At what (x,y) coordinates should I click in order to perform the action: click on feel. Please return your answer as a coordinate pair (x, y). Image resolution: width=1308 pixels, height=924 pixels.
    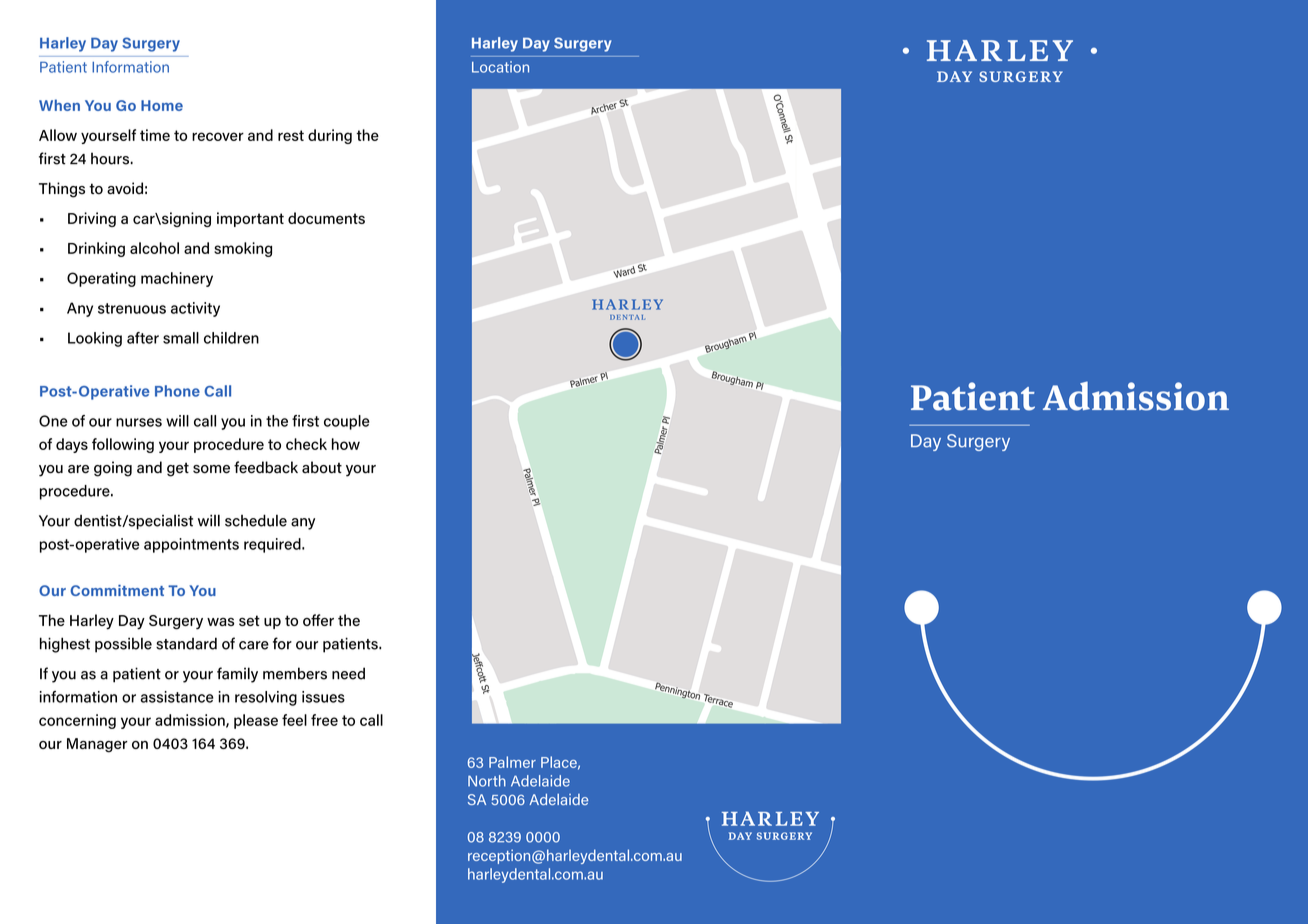
    Looking at the image, I should click on (294, 720).
